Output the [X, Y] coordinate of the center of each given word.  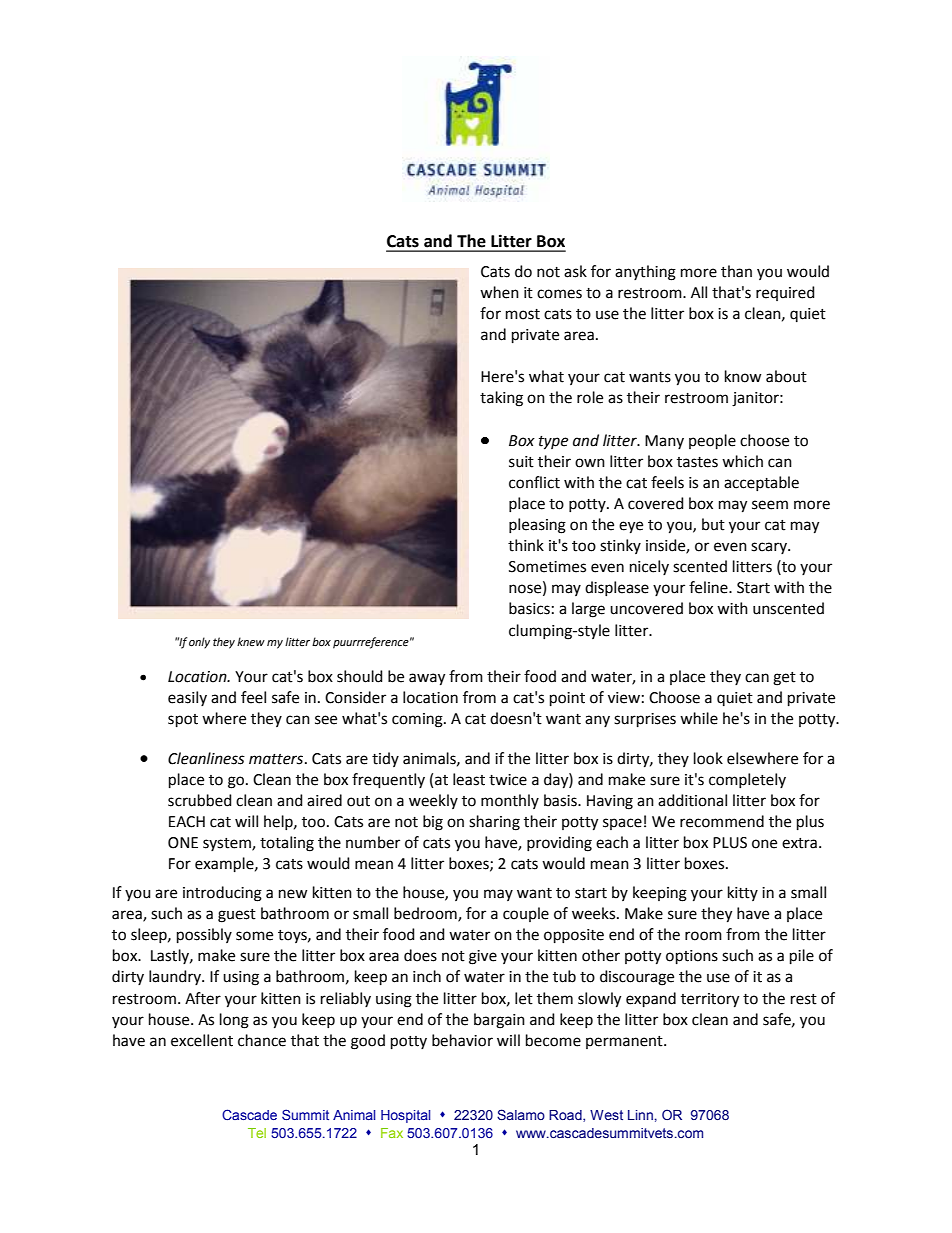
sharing [494, 823]
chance [262, 1040]
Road [566, 1116]
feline [709, 587]
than [736, 271]
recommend [722, 821]
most [523, 314]
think [526, 545]
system [228, 844]
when [499, 292]
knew [251, 641]
